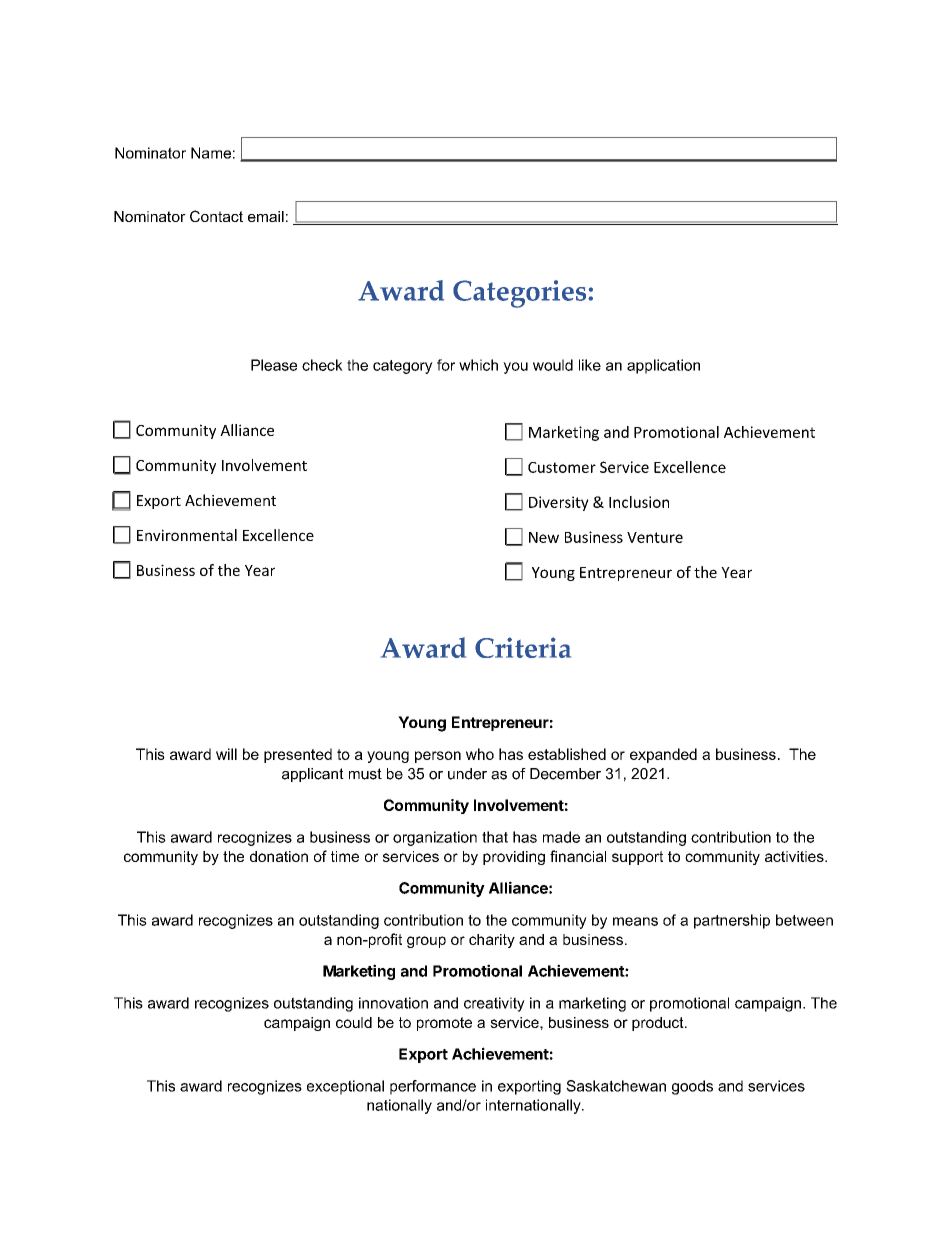 This page has height=1233, width=952. What do you see at coordinates (521, 294) in the page?
I see `Categories` at bounding box center [521, 294].
